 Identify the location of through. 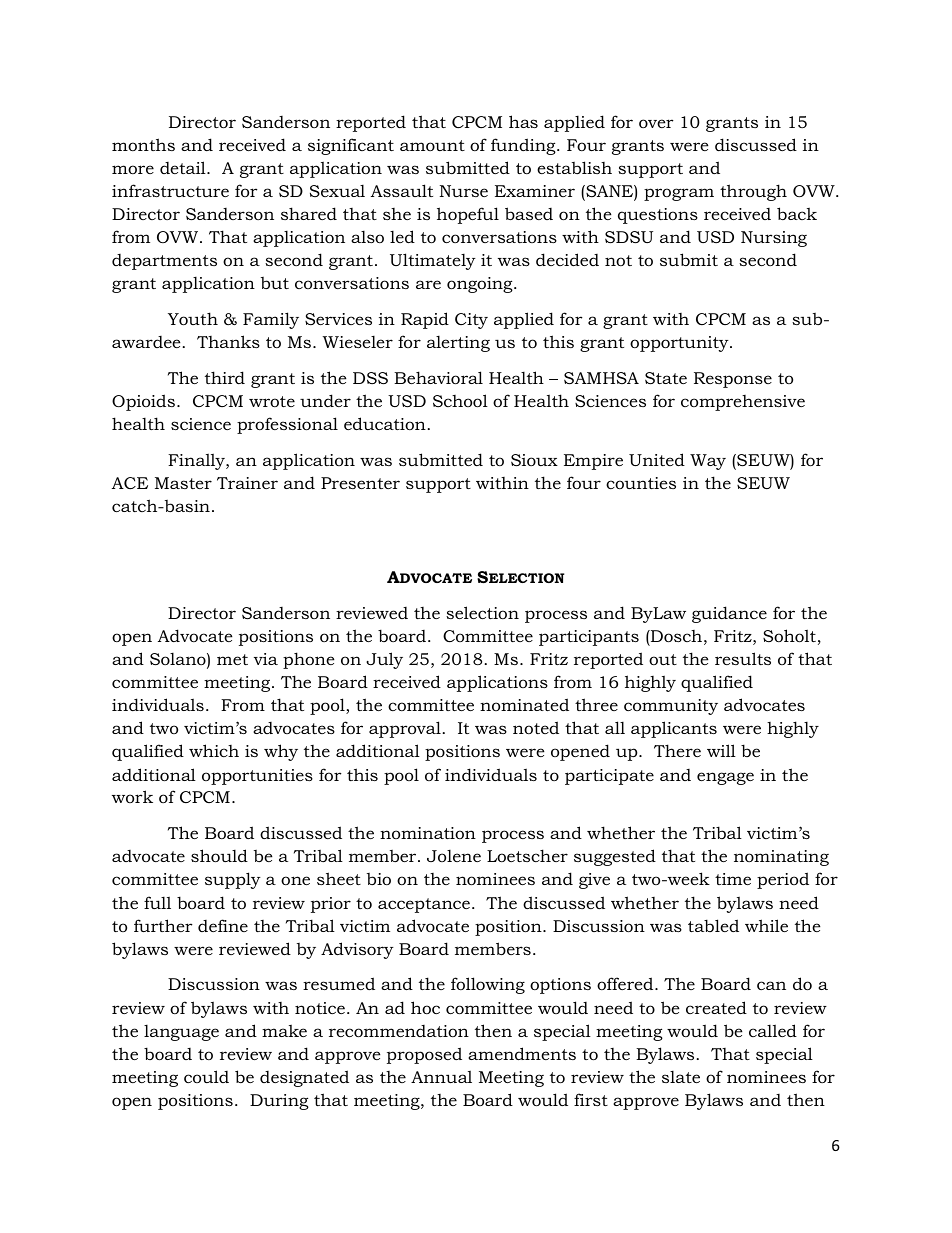
(753, 192).
